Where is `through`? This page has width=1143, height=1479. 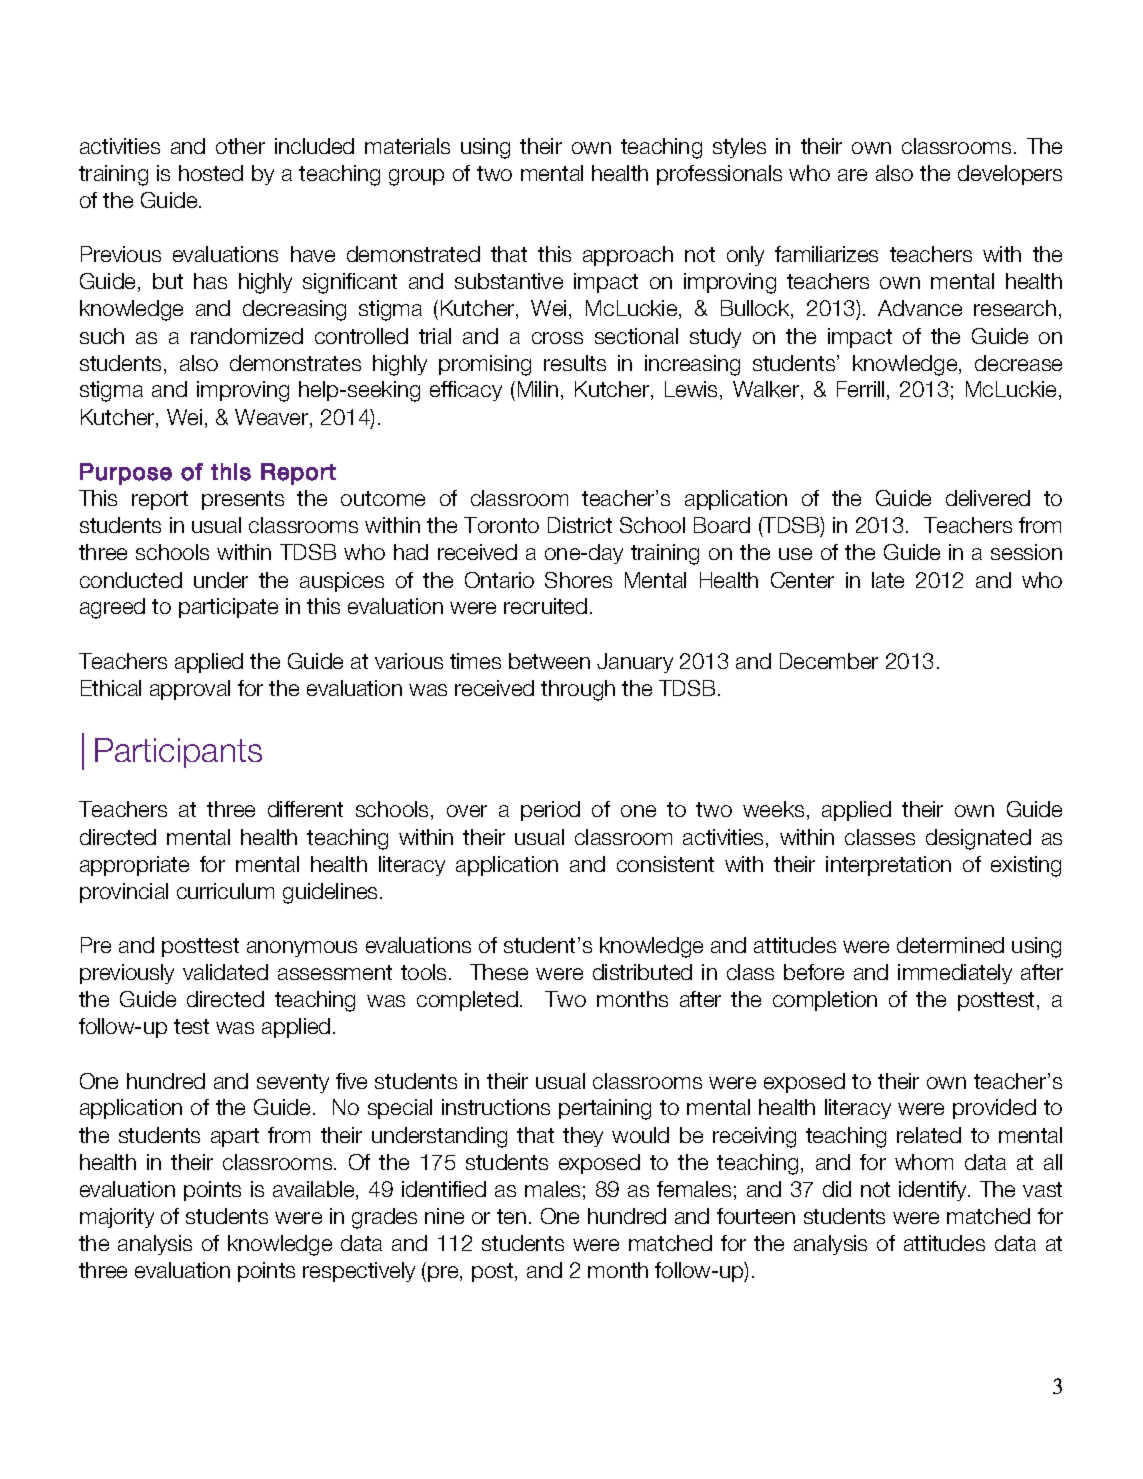
through is located at coordinates (578, 690).
